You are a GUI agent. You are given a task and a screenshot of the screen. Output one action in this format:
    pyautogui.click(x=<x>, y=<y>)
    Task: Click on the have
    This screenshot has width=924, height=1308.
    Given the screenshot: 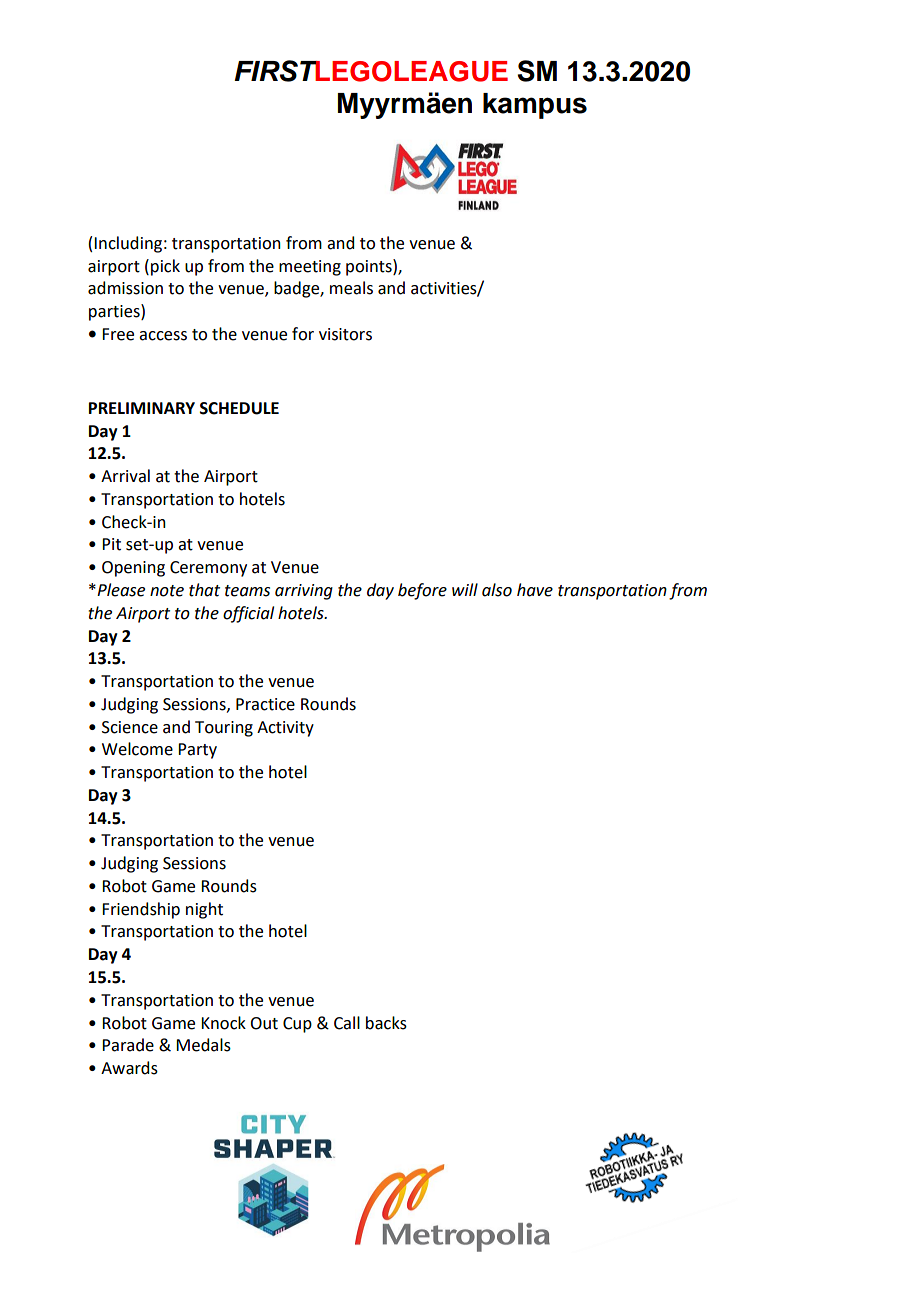 What is the action you would take?
    pyautogui.click(x=535, y=590)
